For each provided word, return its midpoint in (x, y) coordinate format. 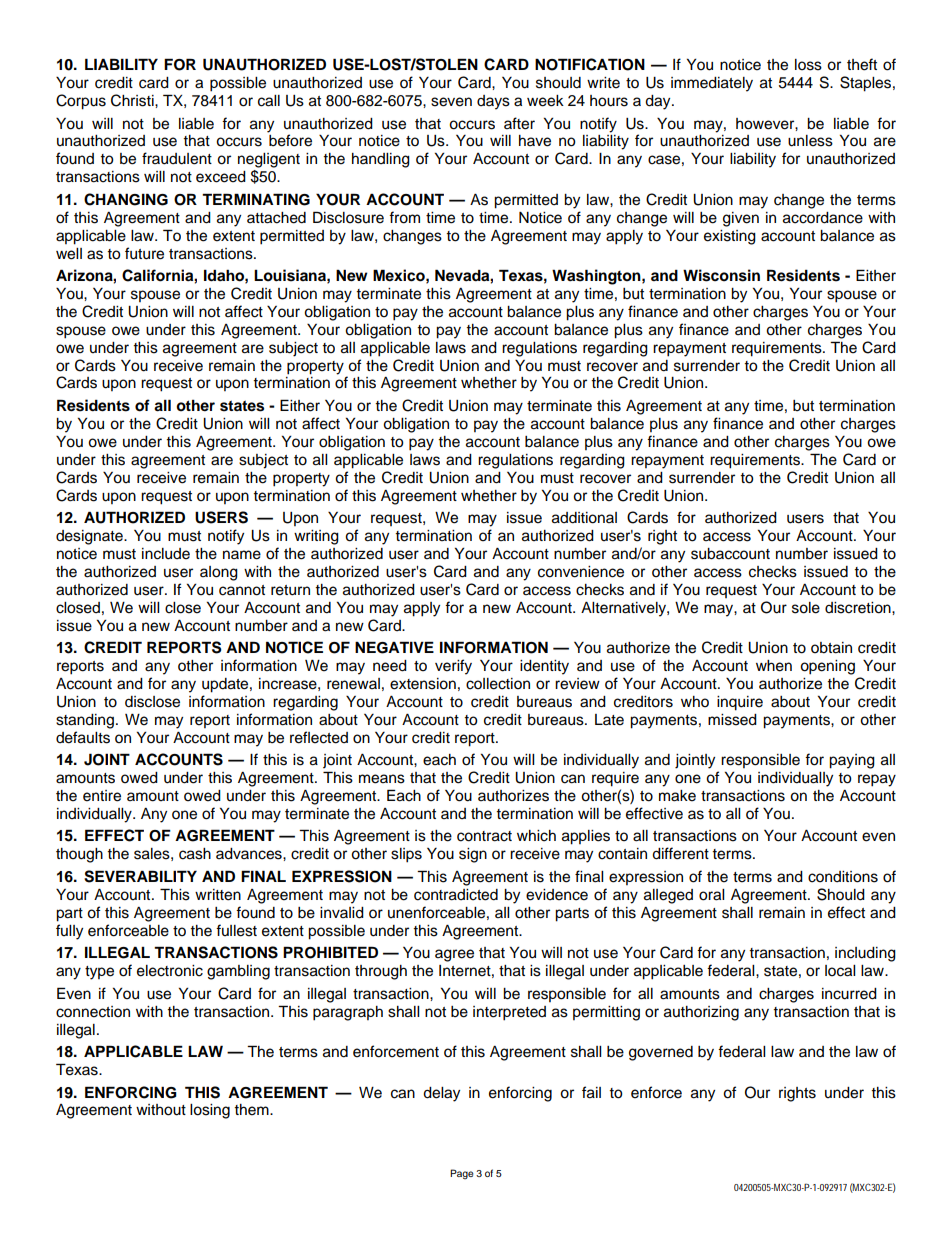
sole (806, 608)
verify (453, 667)
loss (808, 65)
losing (210, 1111)
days (493, 102)
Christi (133, 100)
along (219, 573)
